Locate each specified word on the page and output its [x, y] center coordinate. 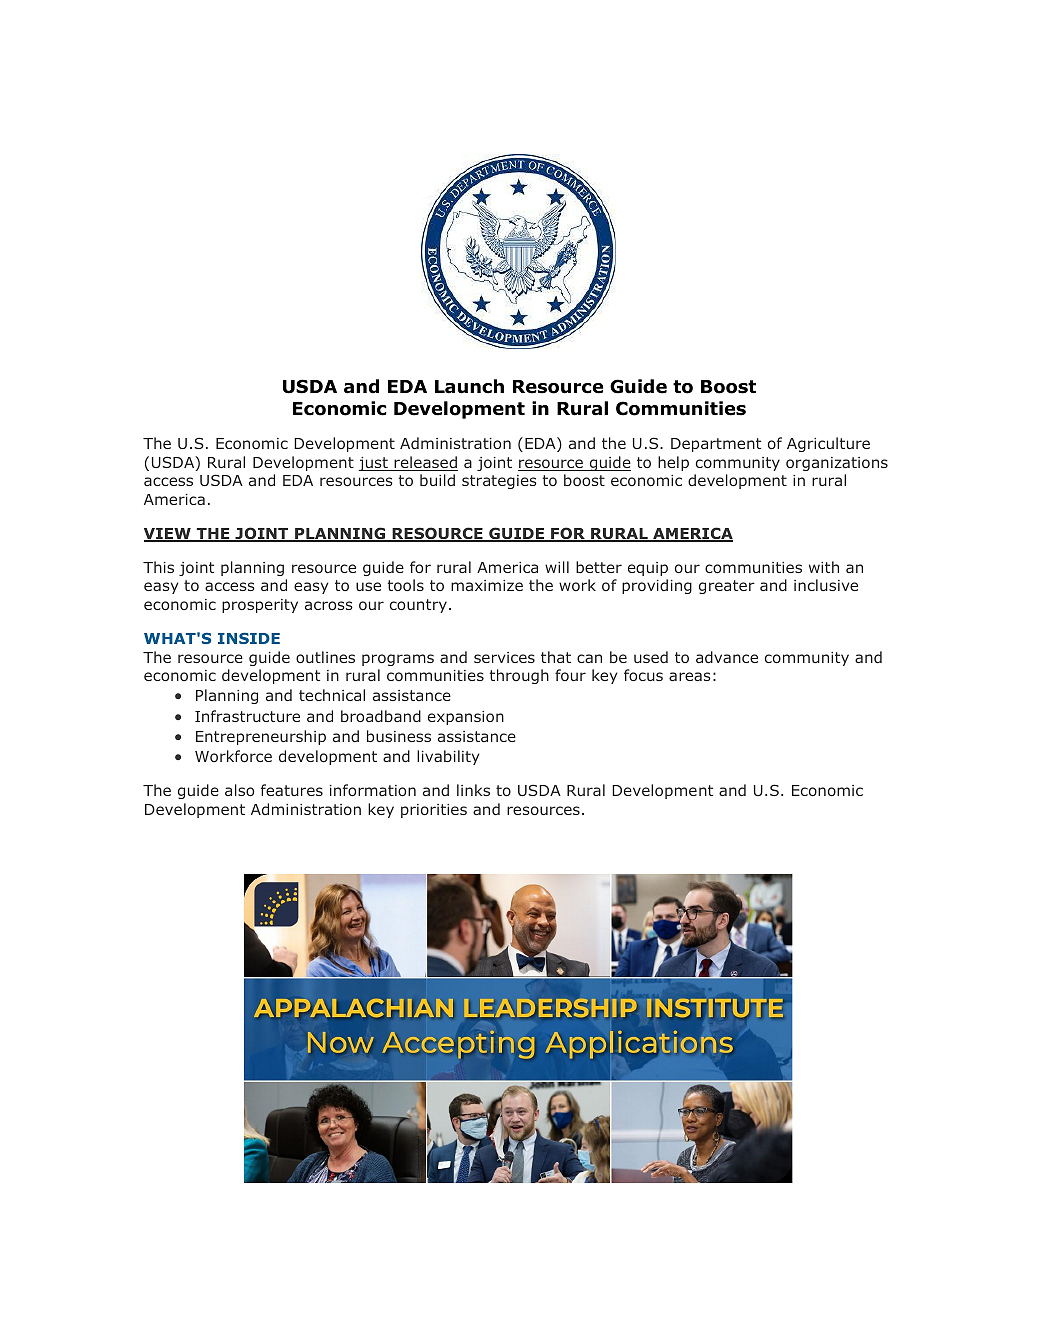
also [239, 790]
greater [727, 587]
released [425, 463]
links [473, 790]
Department [716, 445]
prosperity [260, 606]
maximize [487, 585]
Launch [469, 386]
